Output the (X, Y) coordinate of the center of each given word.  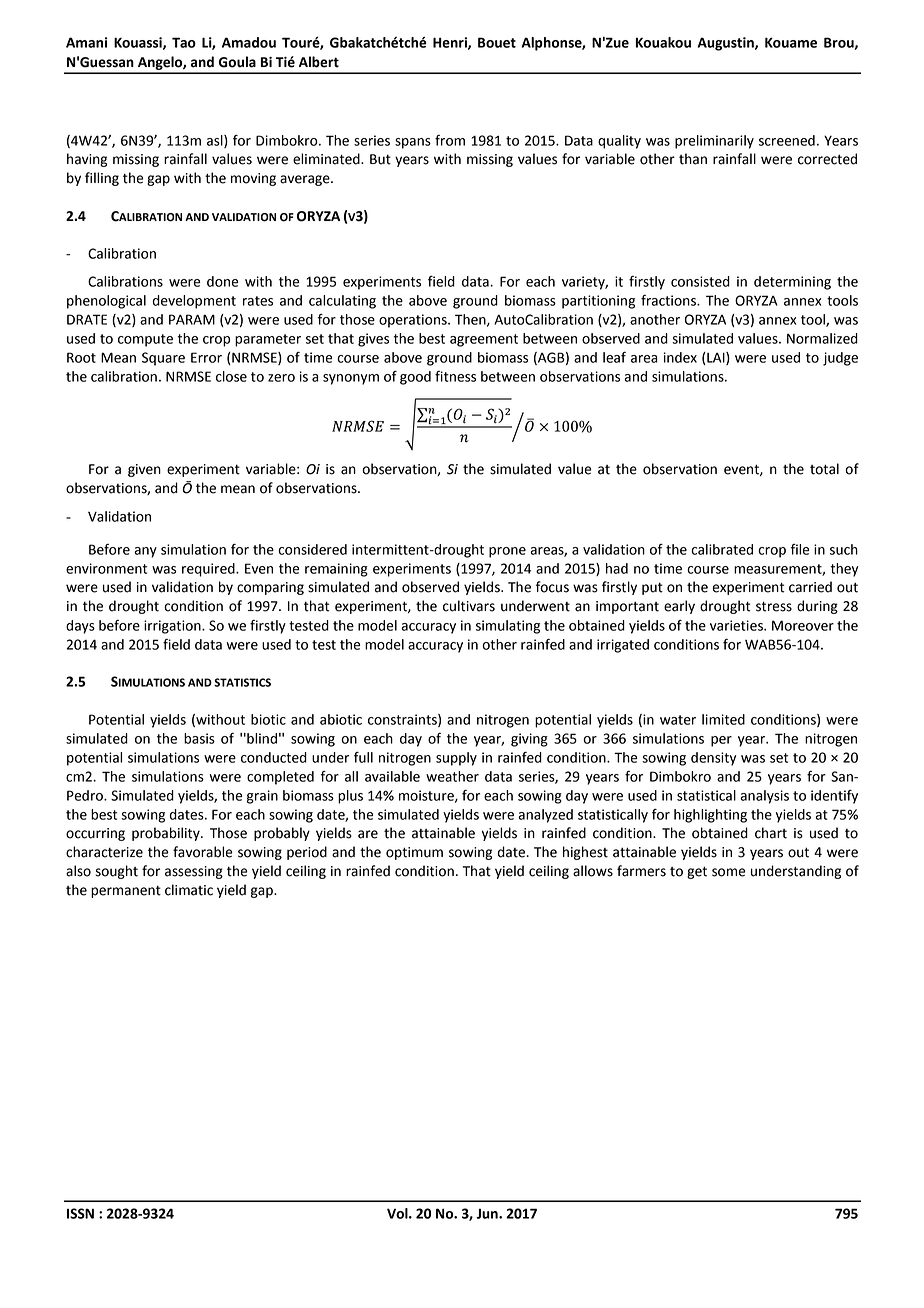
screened (787, 140)
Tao (184, 42)
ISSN (80, 1213)
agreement (484, 340)
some (729, 872)
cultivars (469, 606)
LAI (717, 358)
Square (163, 359)
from (450, 140)
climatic (189, 890)
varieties (737, 625)
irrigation (173, 627)
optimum (414, 853)
